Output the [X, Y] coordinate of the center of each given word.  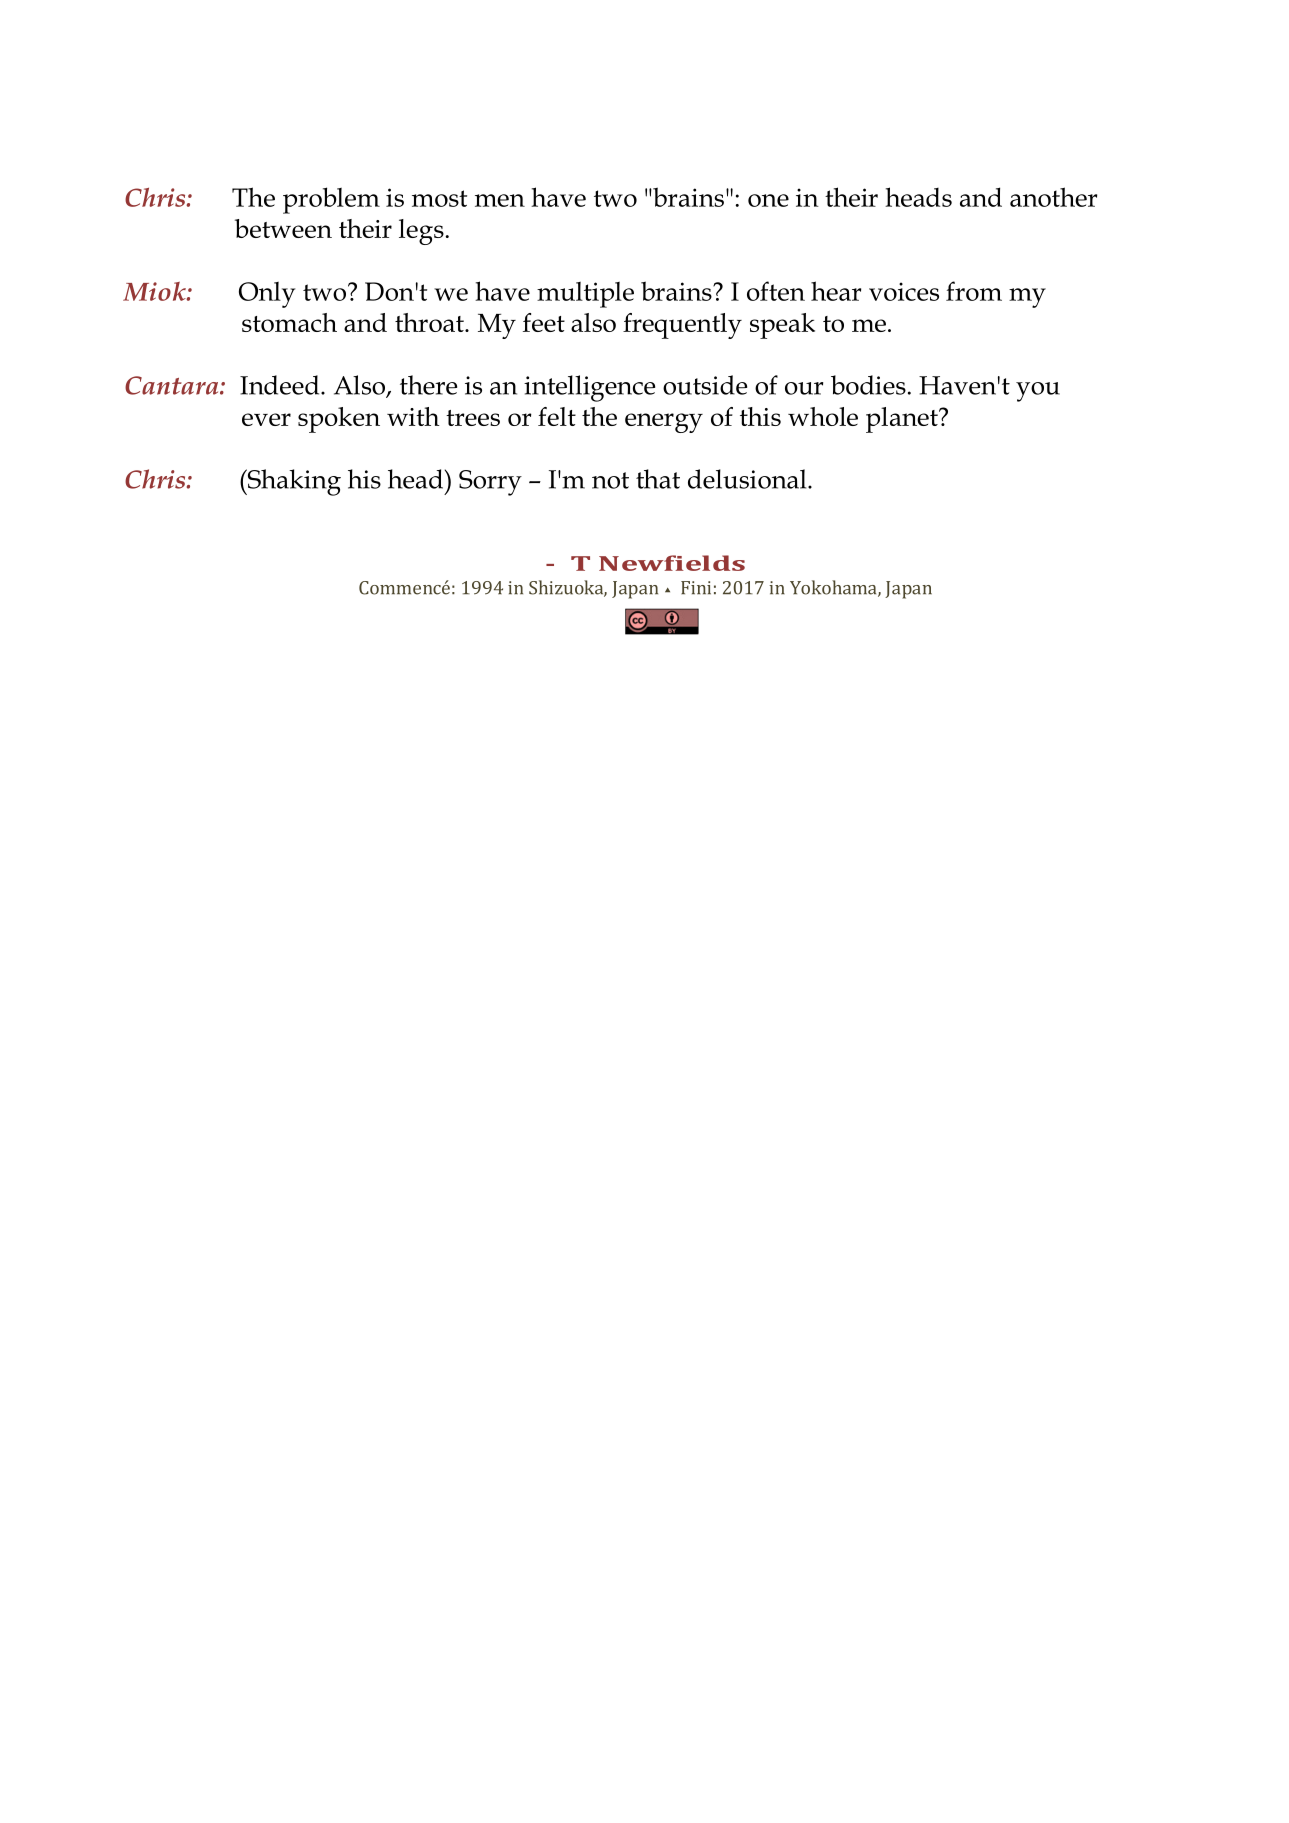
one [768, 200]
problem [331, 200]
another [1053, 197]
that [658, 479]
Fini [696, 588]
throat [430, 322]
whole [823, 416]
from [974, 291]
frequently [682, 326]
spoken [339, 420]
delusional [748, 479]
